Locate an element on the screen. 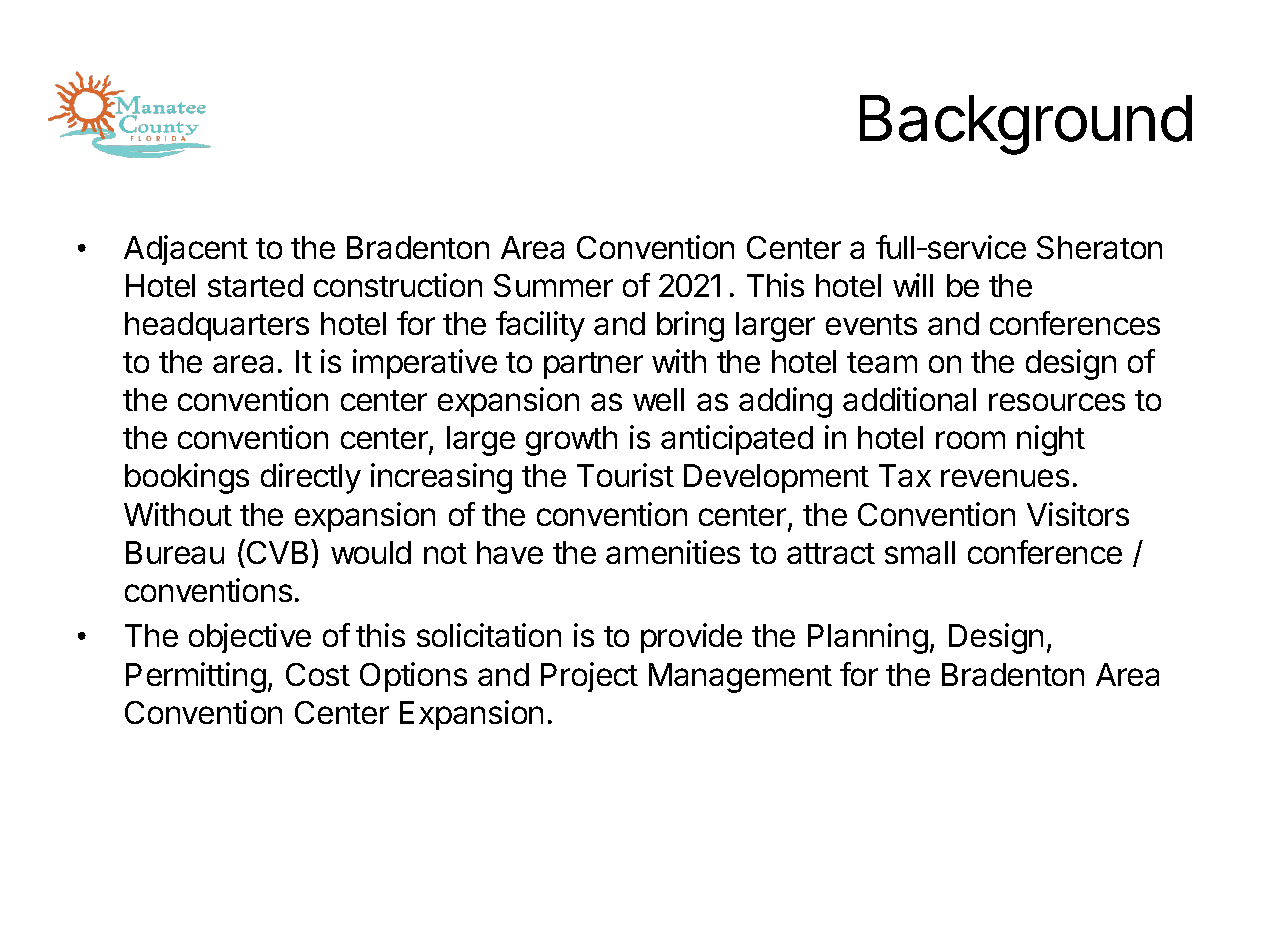  Tourist is located at coordinates (625, 475).
